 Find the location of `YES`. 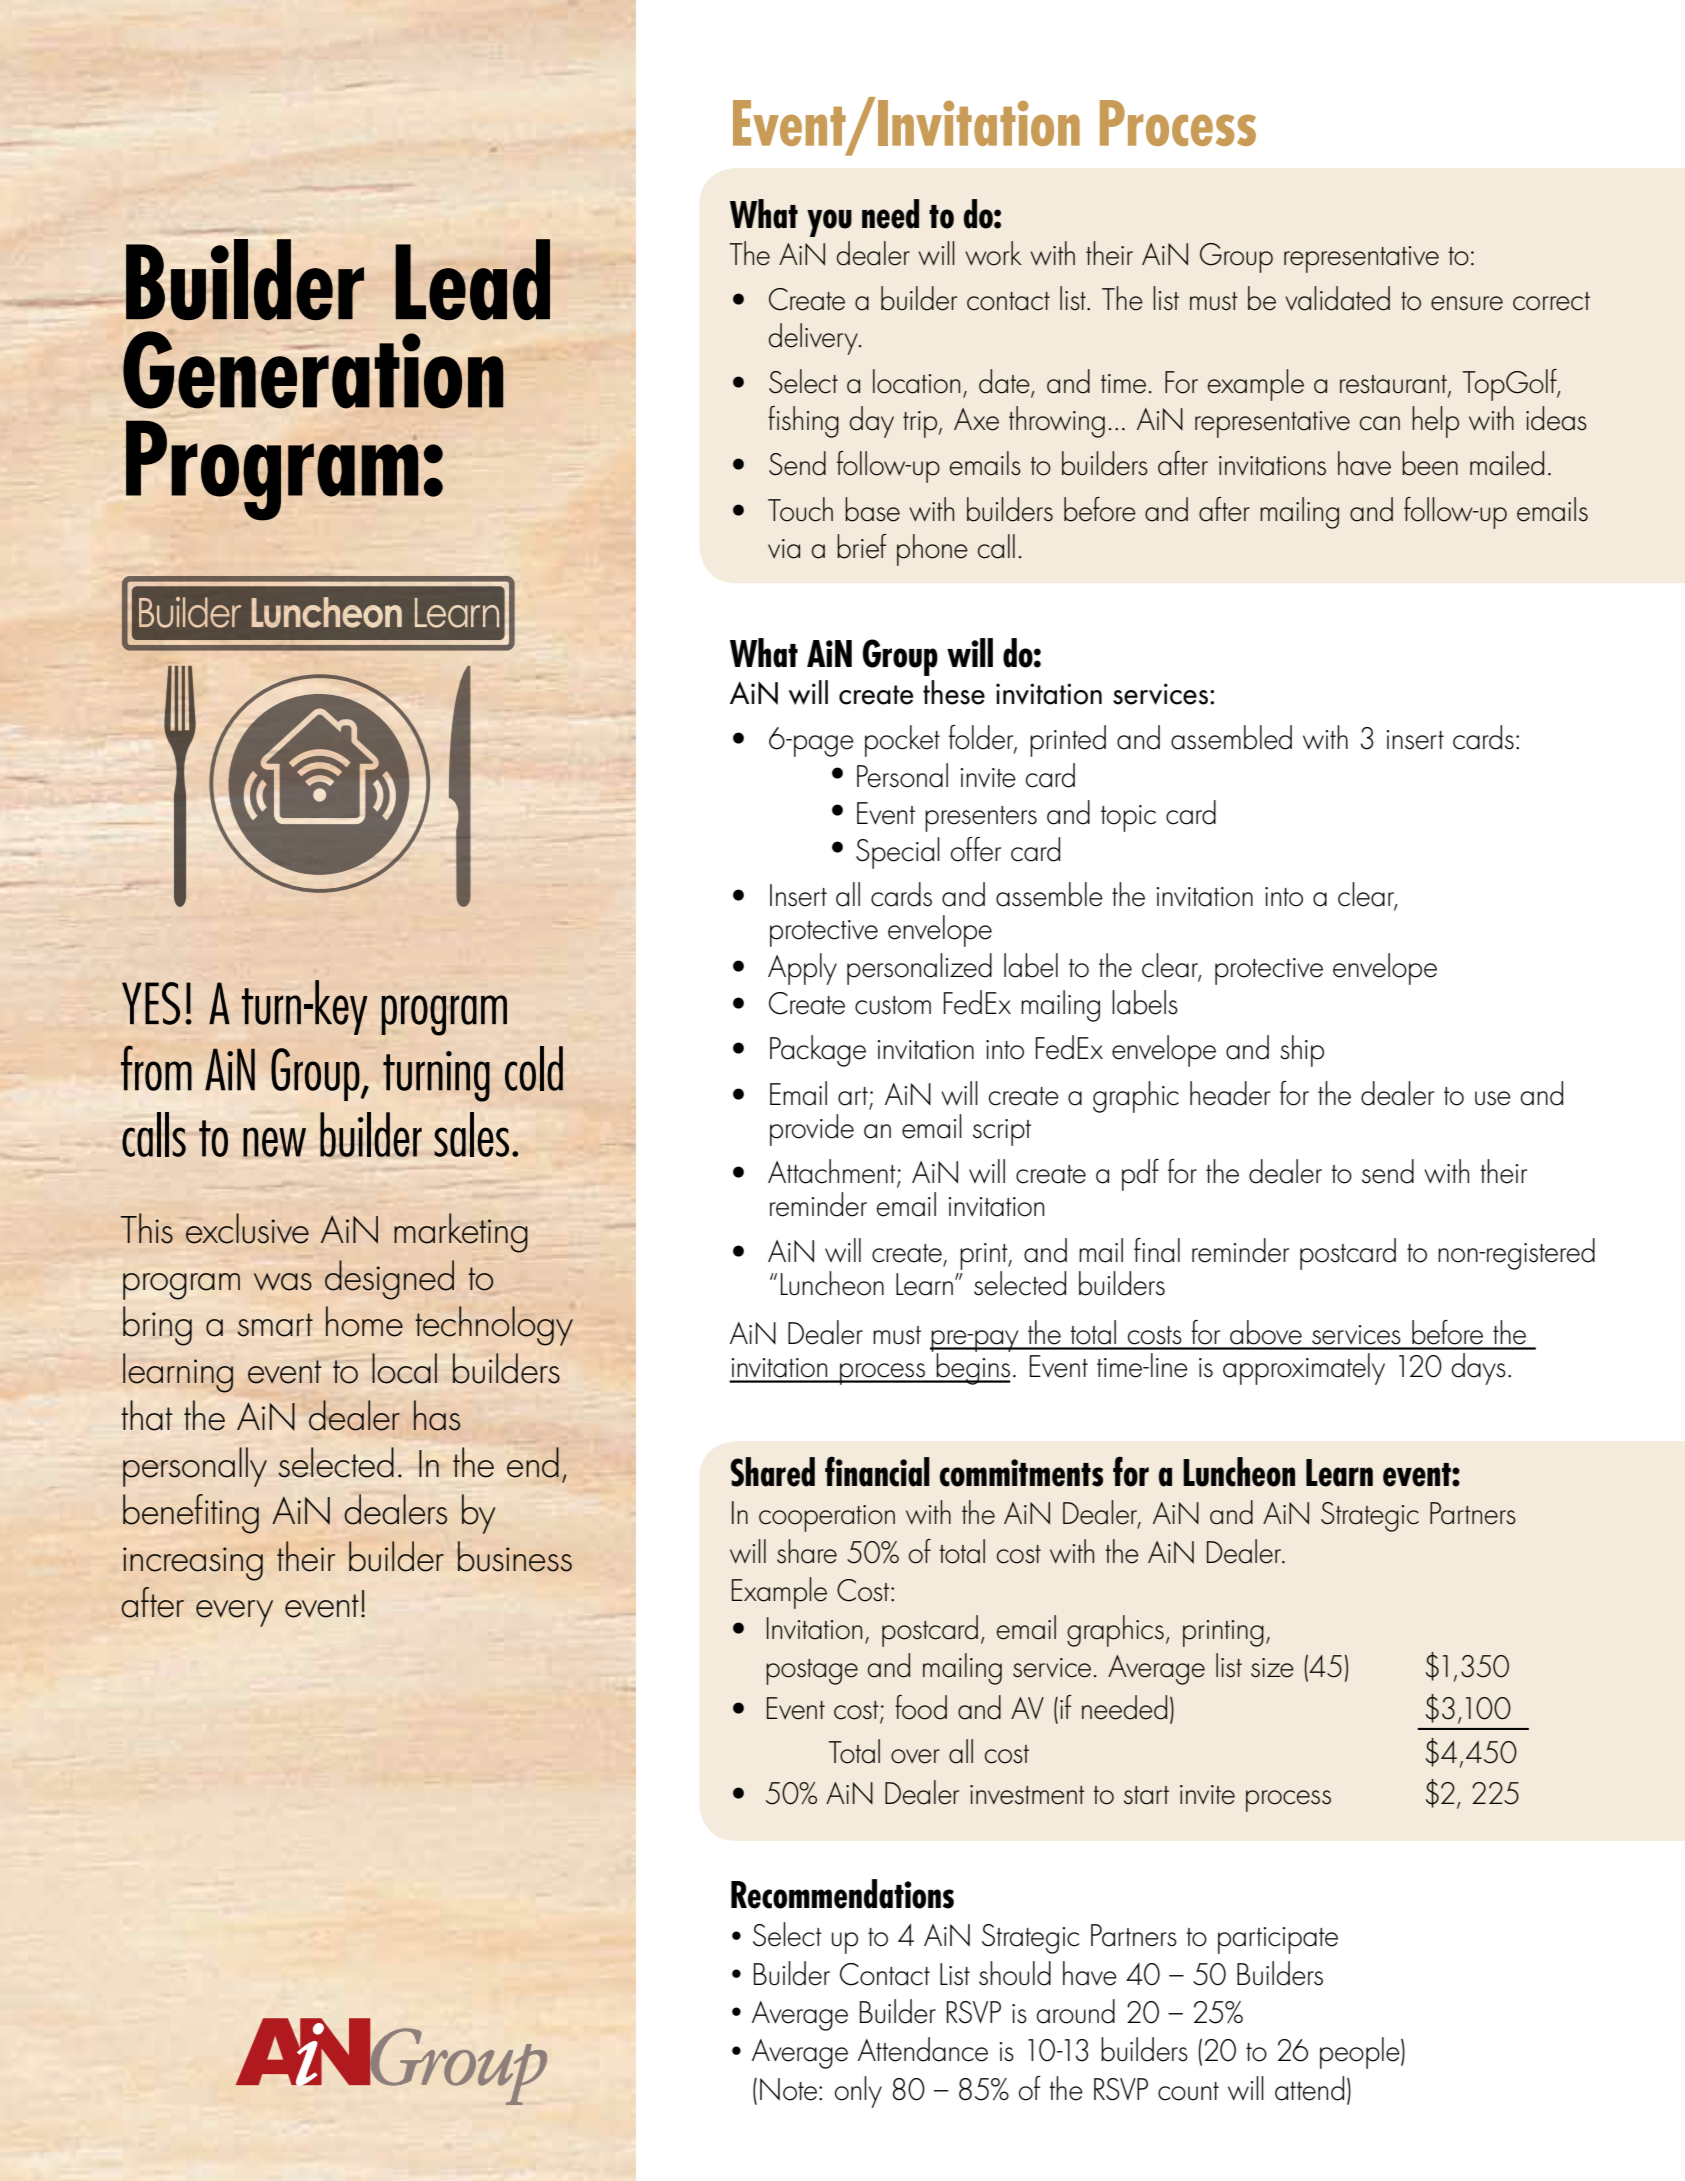

YES is located at coordinates (151, 1003).
